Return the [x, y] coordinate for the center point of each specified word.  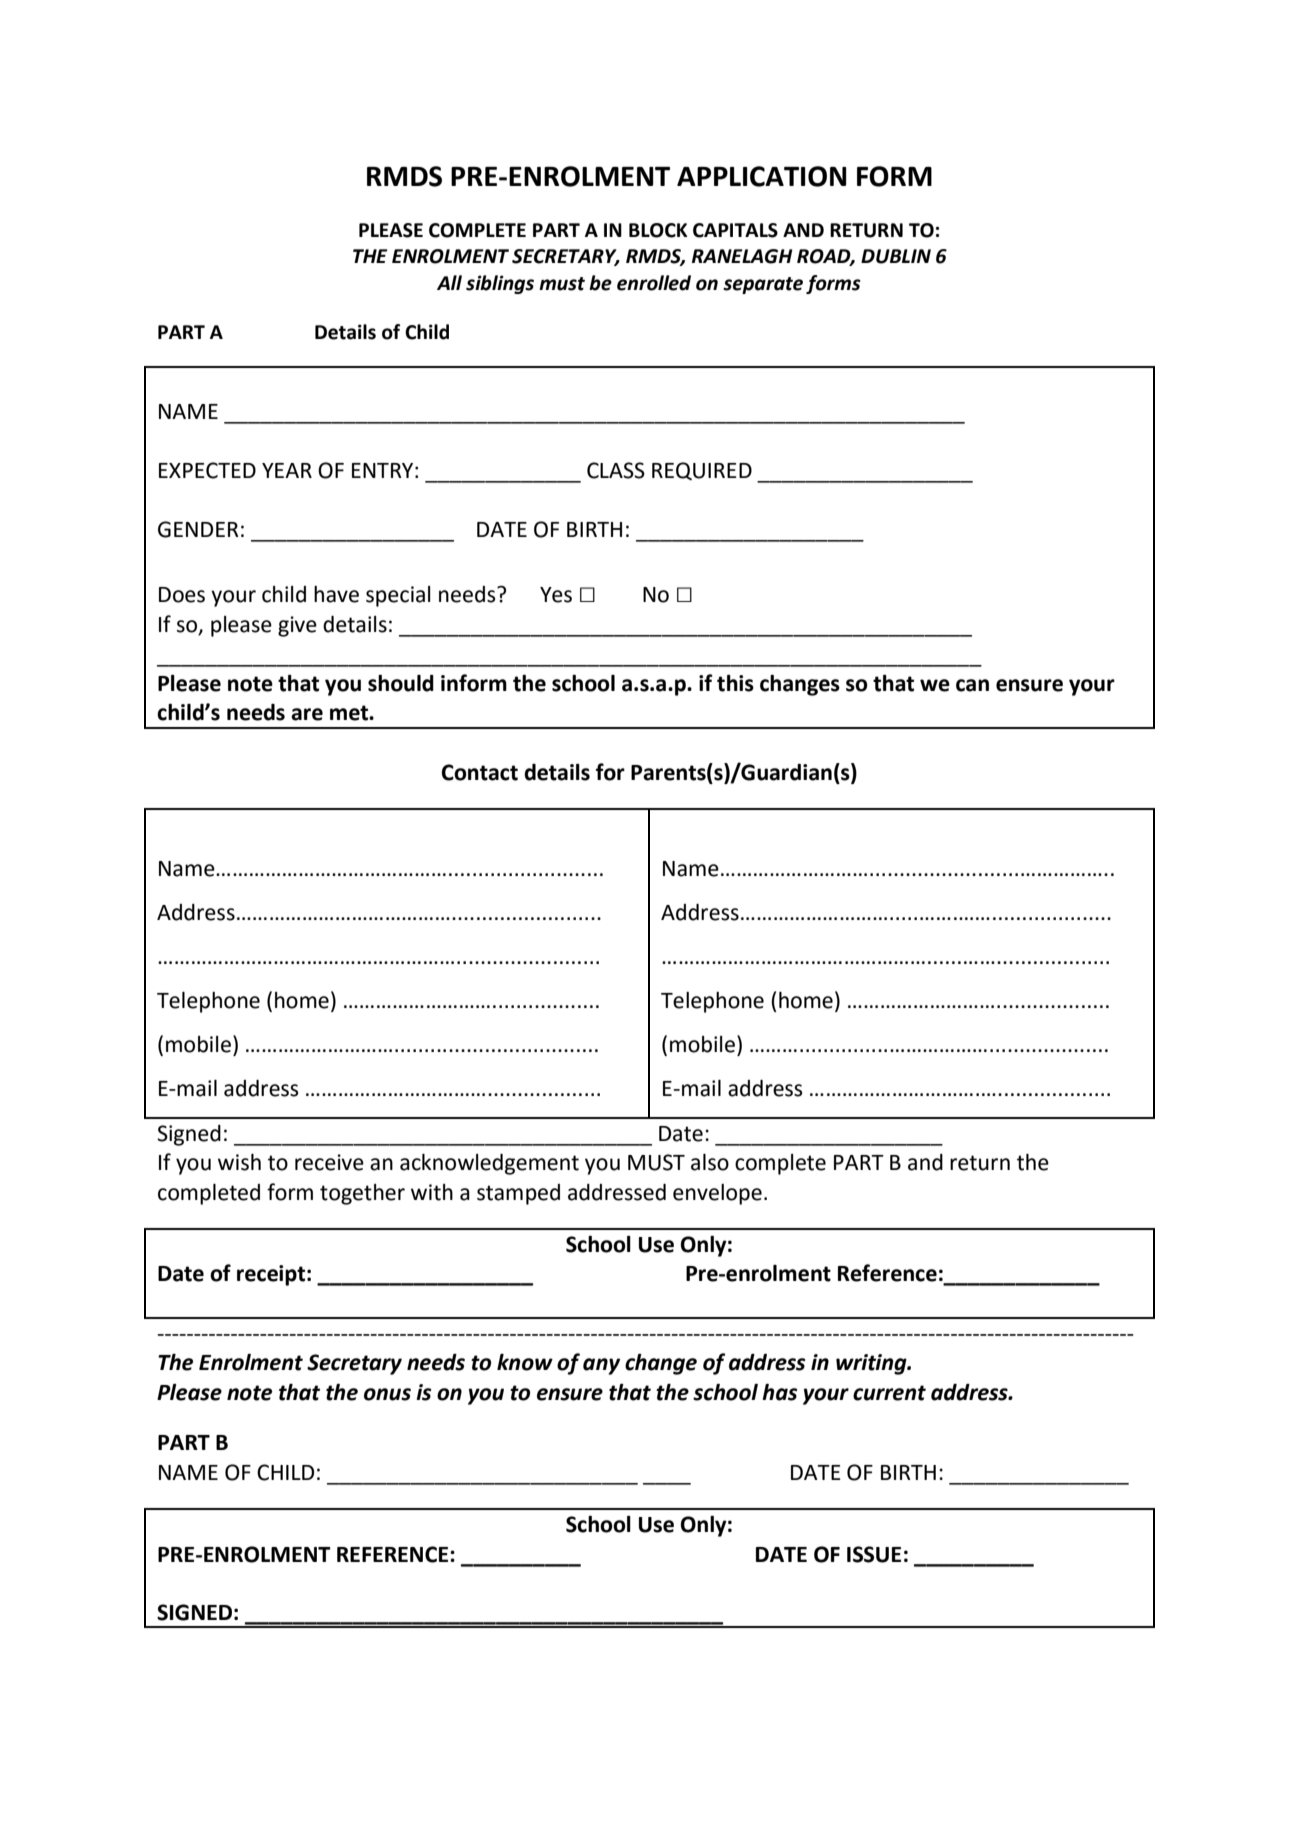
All [449, 282]
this [735, 683]
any [601, 1366]
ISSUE [874, 1554]
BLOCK [658, 230]
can [972, 685]
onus [387, 1394]
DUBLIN [896, 256]
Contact [479, 772]
